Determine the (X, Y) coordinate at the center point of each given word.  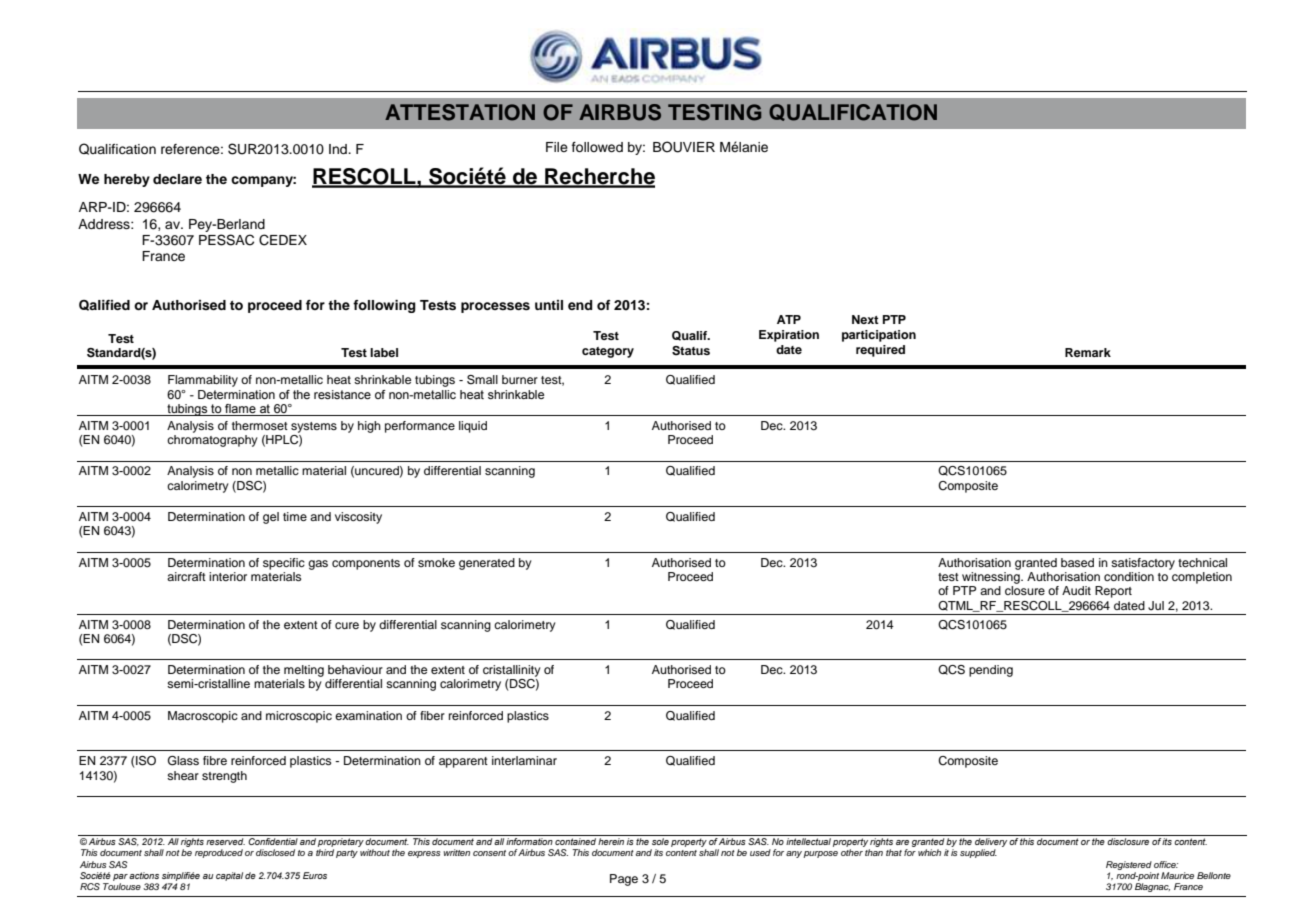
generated (487, 564)
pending (991, 671)
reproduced (219, 853)
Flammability (203, 381)
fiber (432, 715)
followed (597, 147)
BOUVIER (684, 147)
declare (177, 179)
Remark (1088, 352)
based (1077, 562)
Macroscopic (203, 717)
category (608, 352)
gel (271, 518)
